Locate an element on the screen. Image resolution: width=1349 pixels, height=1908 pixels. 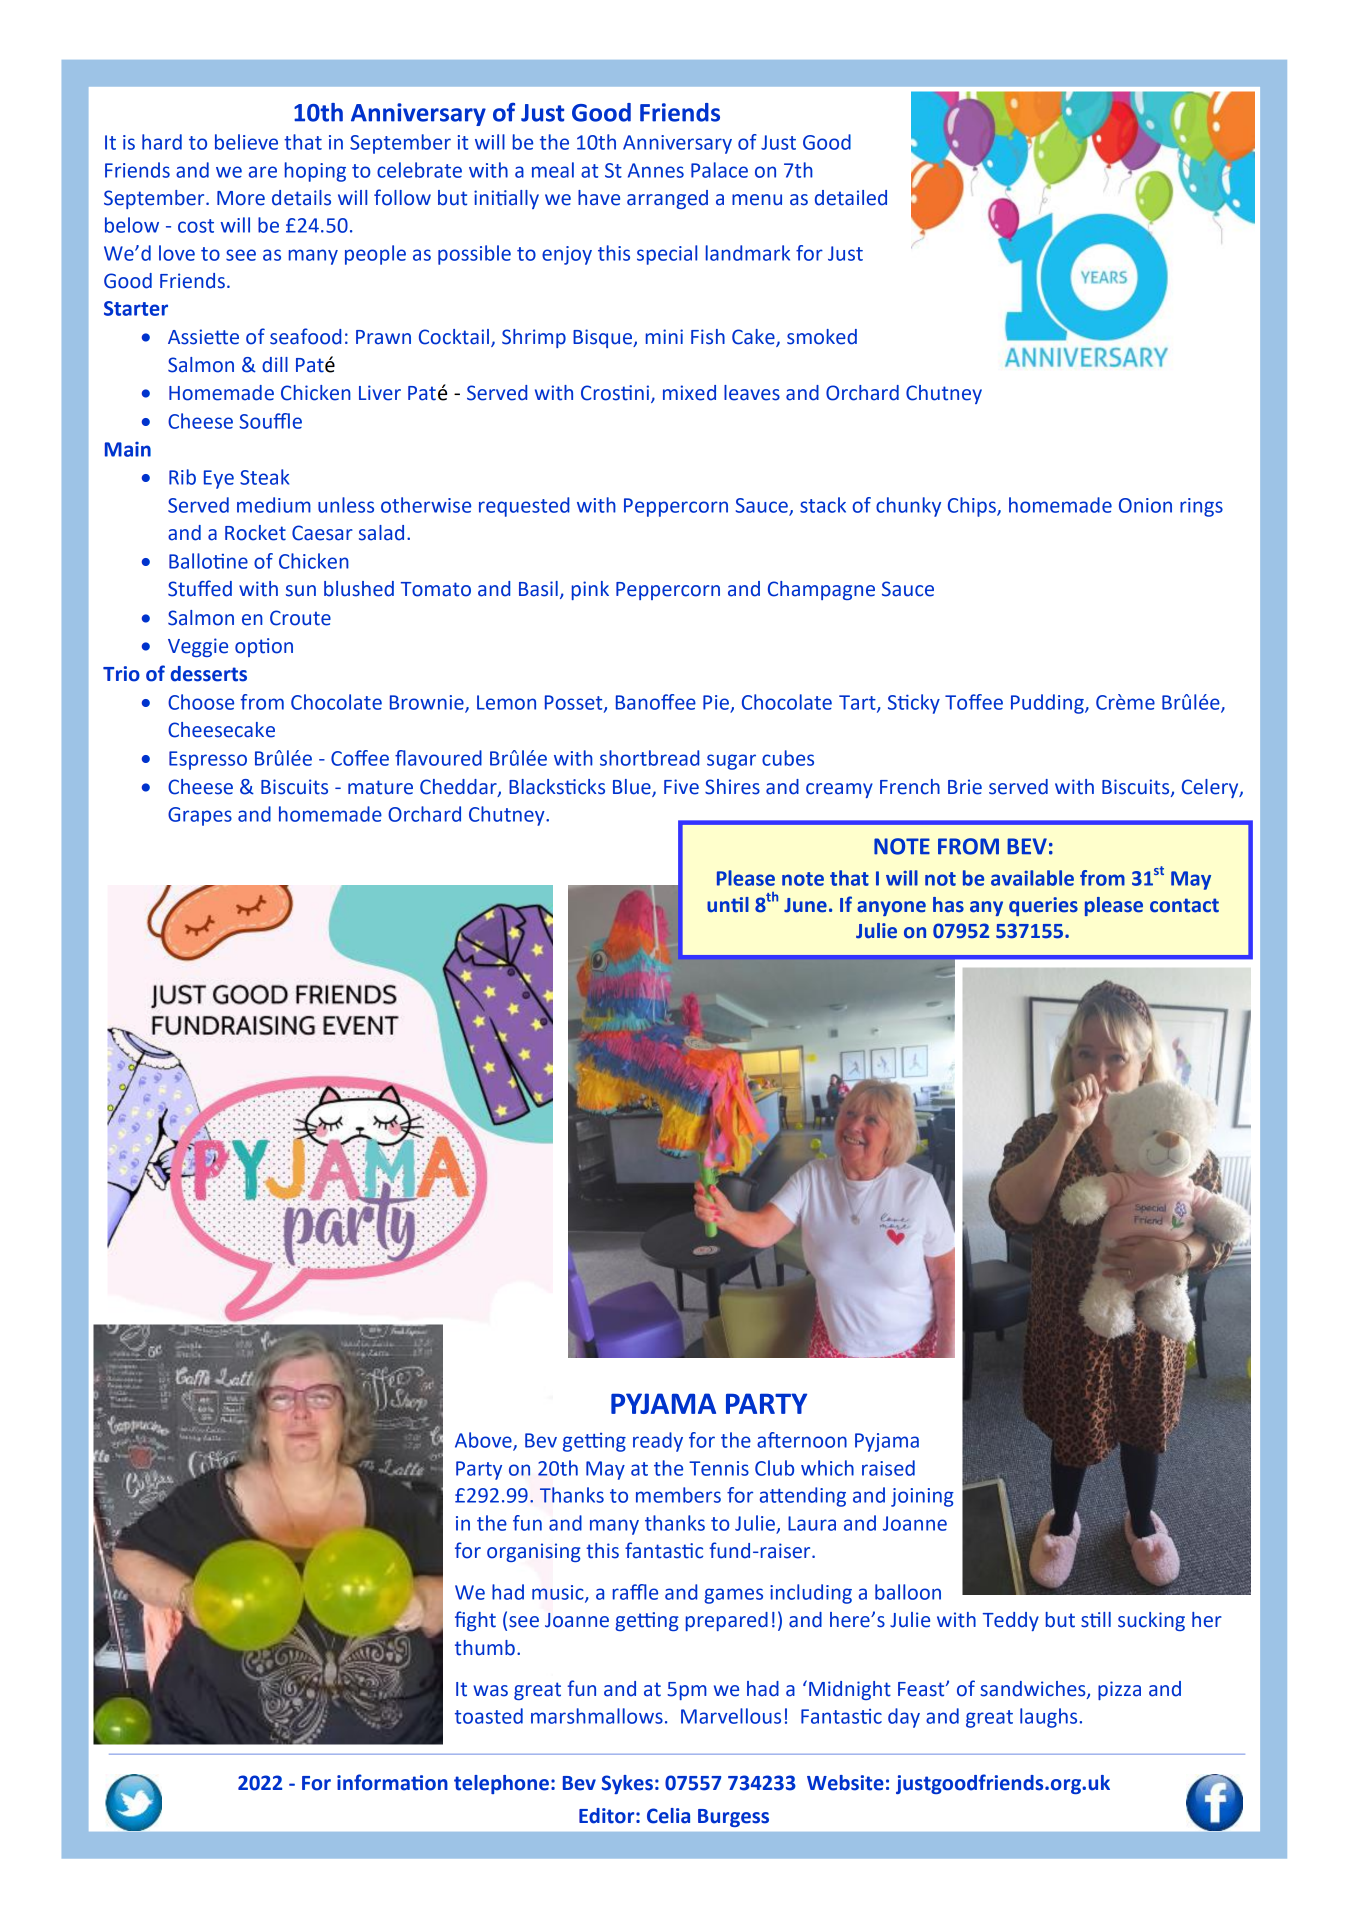
information is located at coordinates (392, 1782).
